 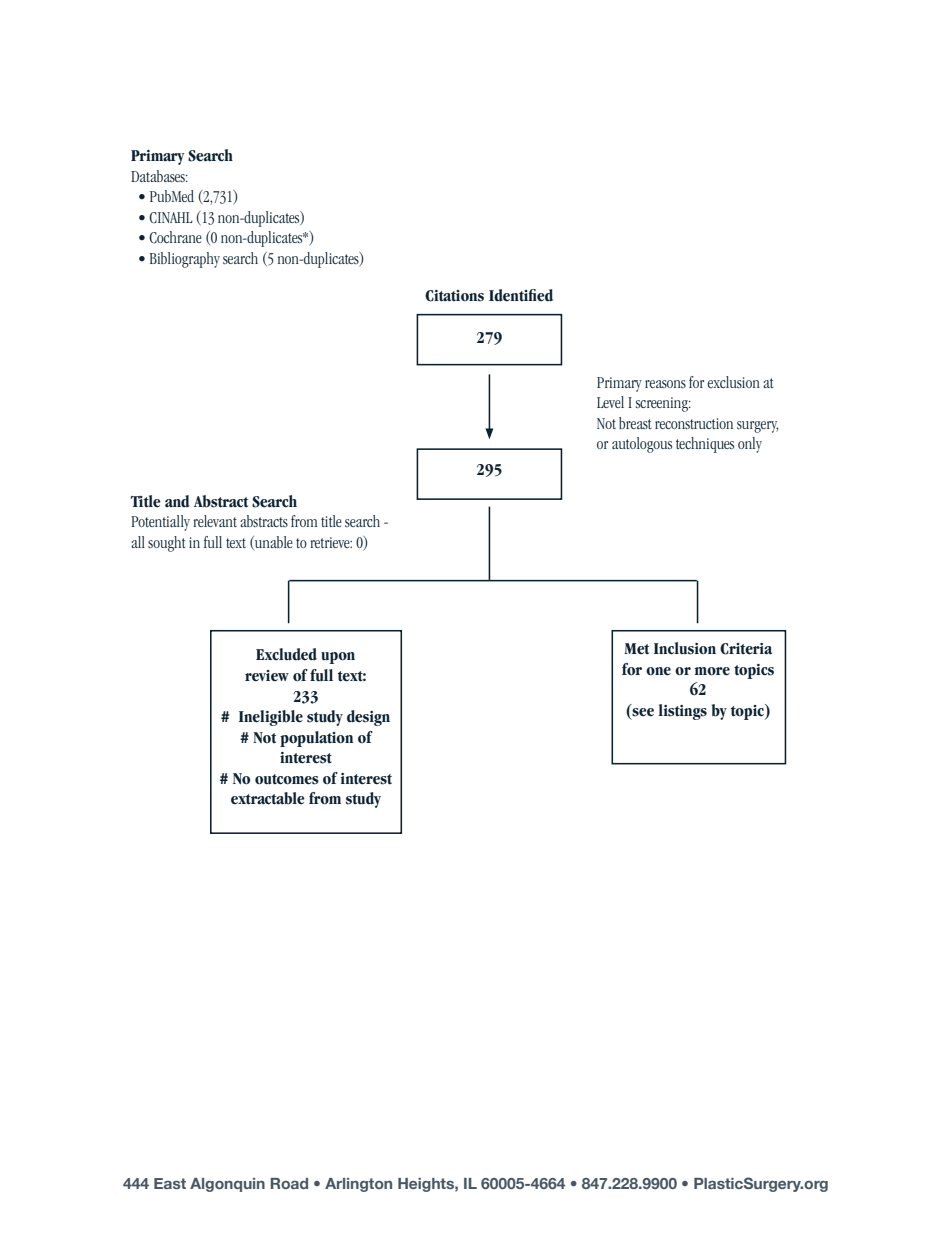 I want to click on Road, so click(x=289, y=1183).
